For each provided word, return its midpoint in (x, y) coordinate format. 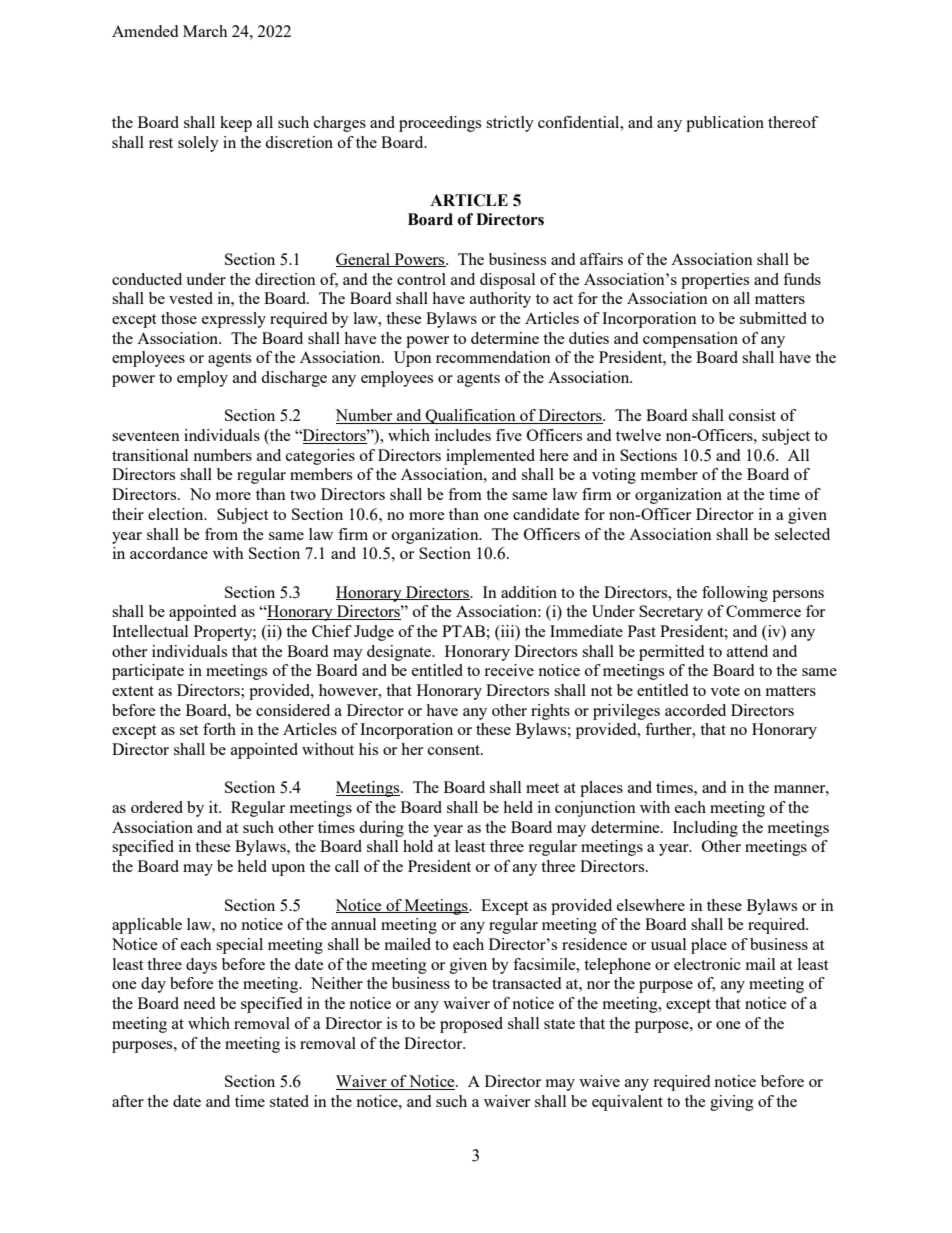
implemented (490, 457)
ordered (157, 807)
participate (148, 672)
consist (752, 415)
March (205, 31)
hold (418, 846)
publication (725, 124)
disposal (507, 281)
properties (715, 281)
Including (705, 829)
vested (191, 298)
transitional (150, 455)
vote (725, 691)
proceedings (440, 124)
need (199, 1003)
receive (509, 670)
